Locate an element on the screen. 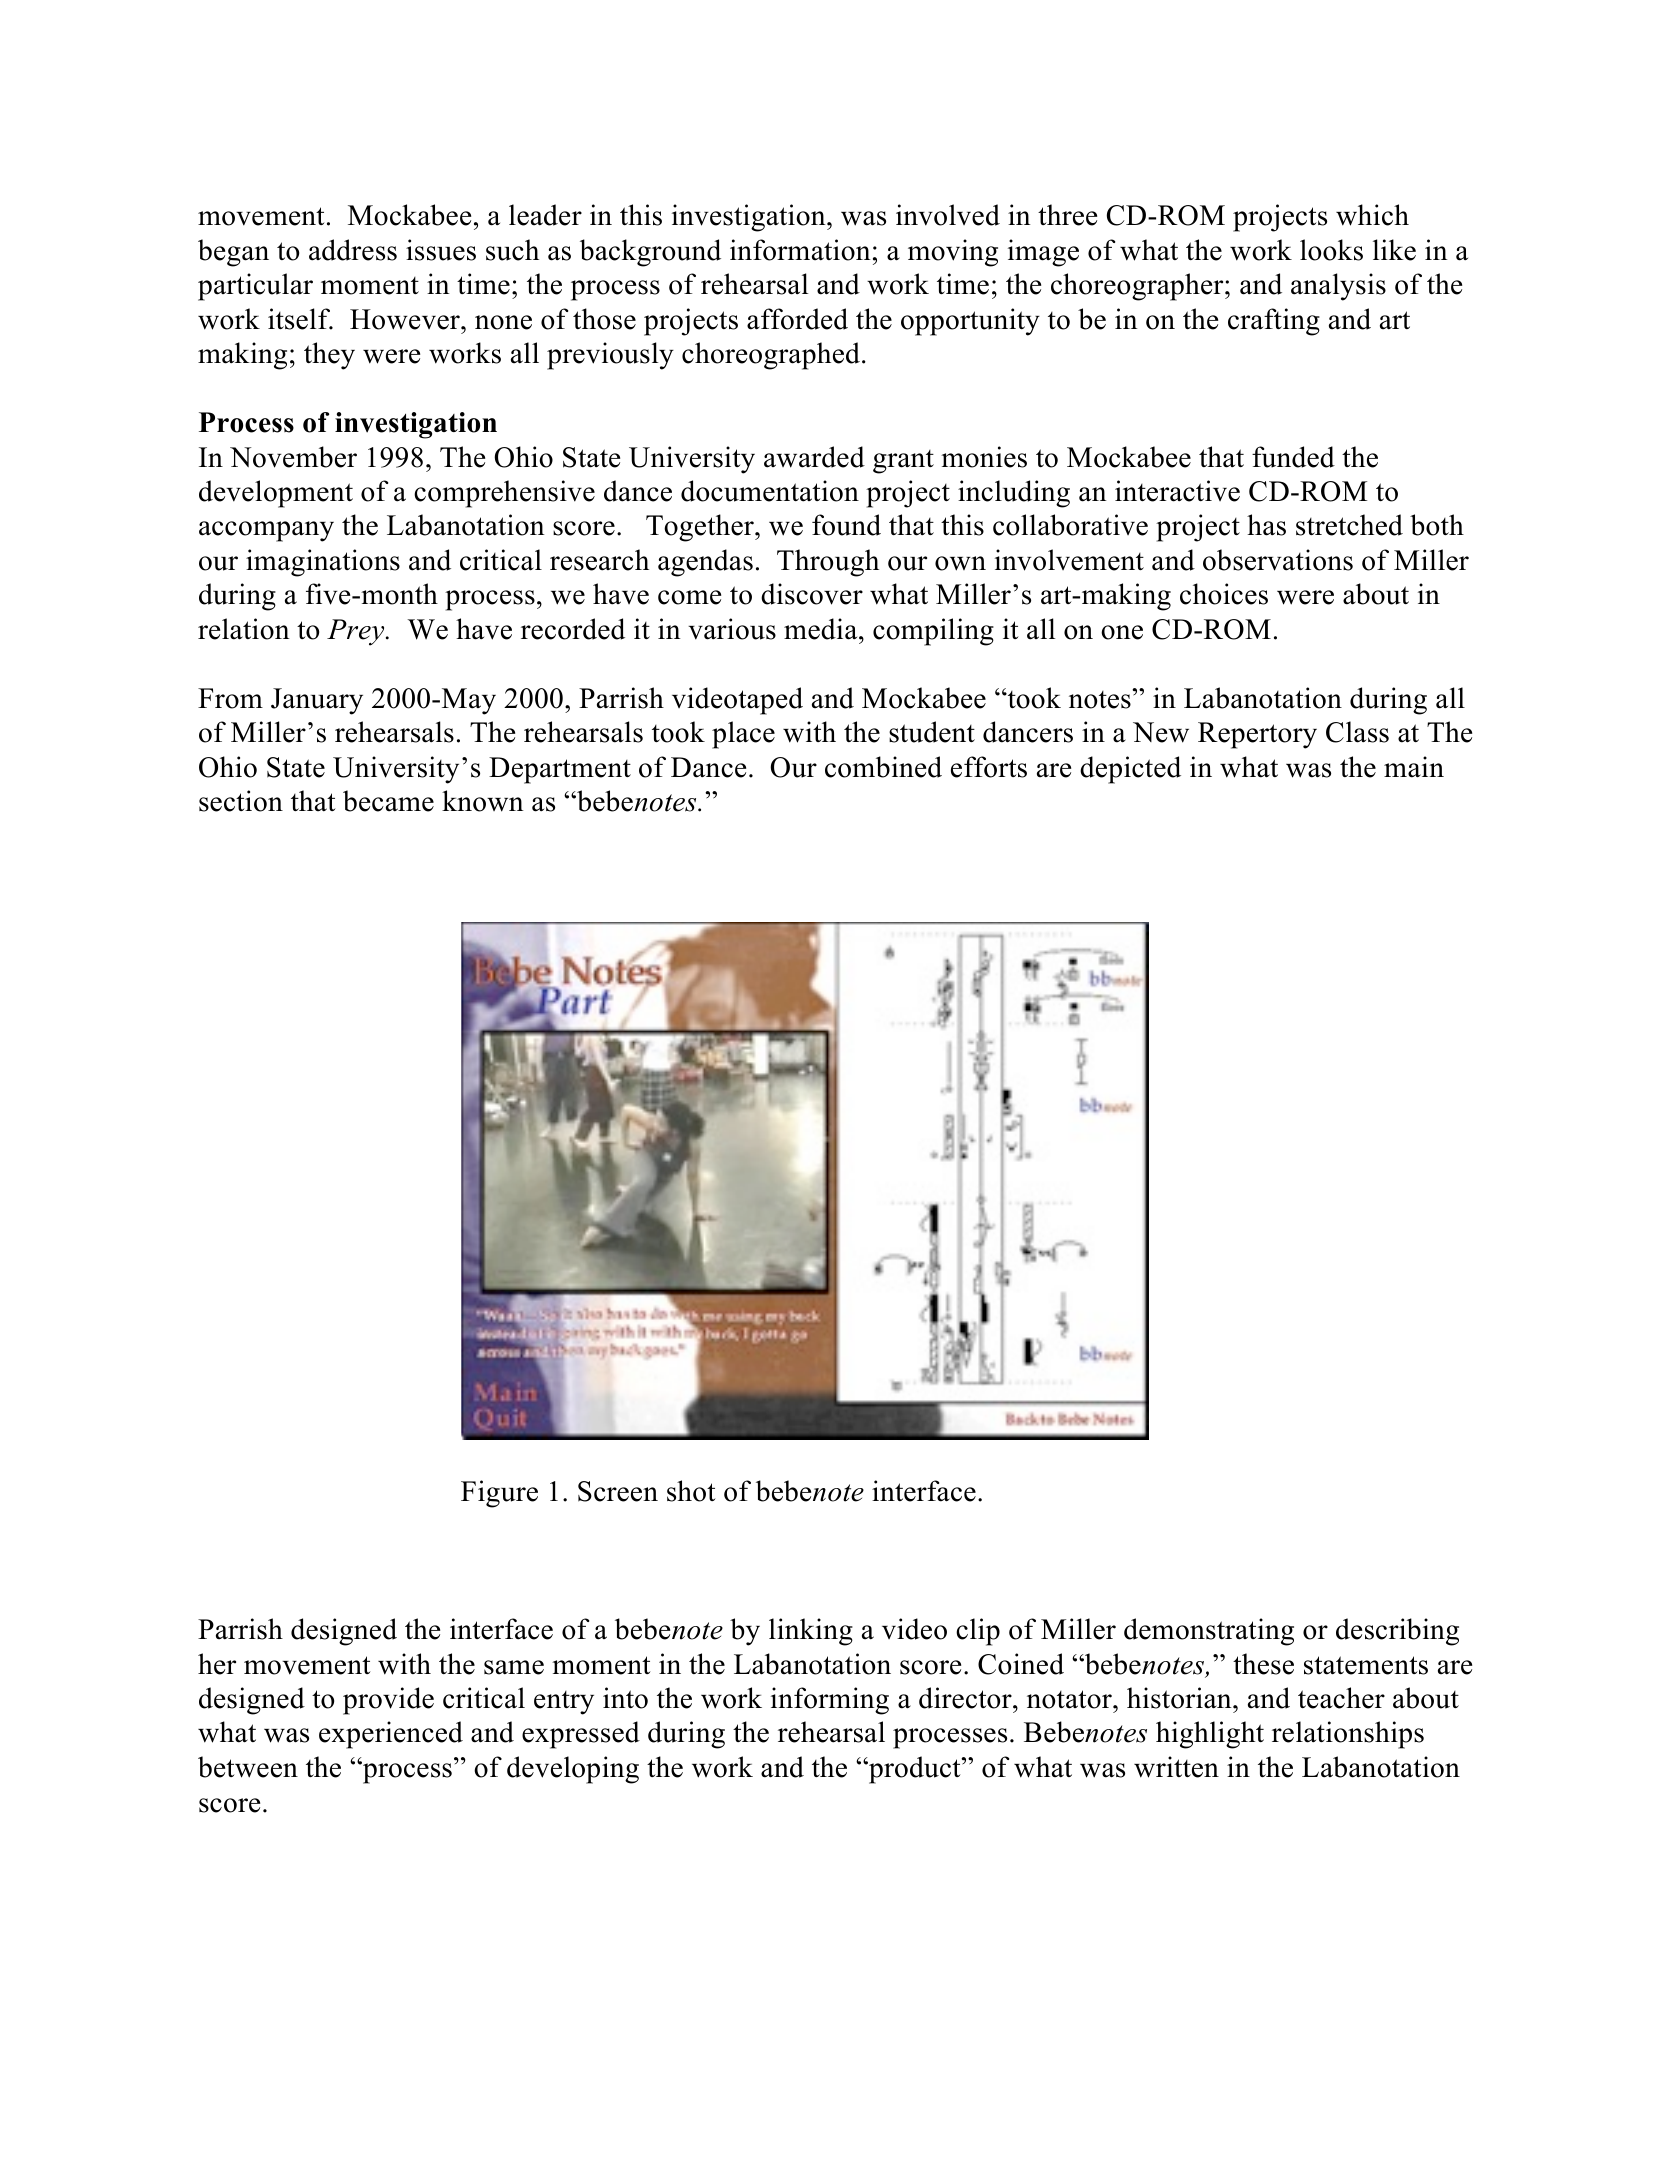  looks is located at coordinates (1331, 250).
